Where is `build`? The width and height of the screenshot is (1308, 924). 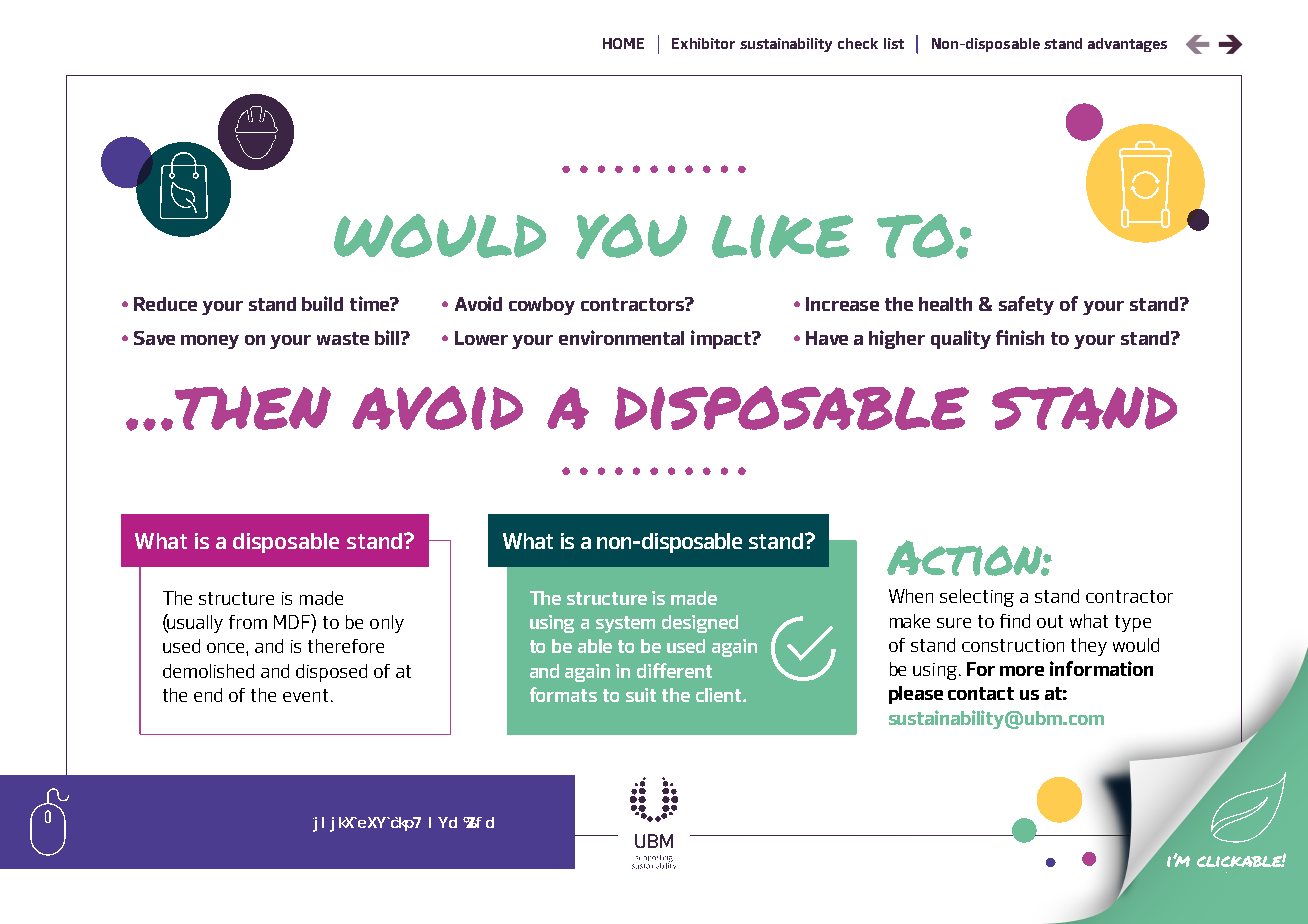
build is located at coordinates (322, 303).
